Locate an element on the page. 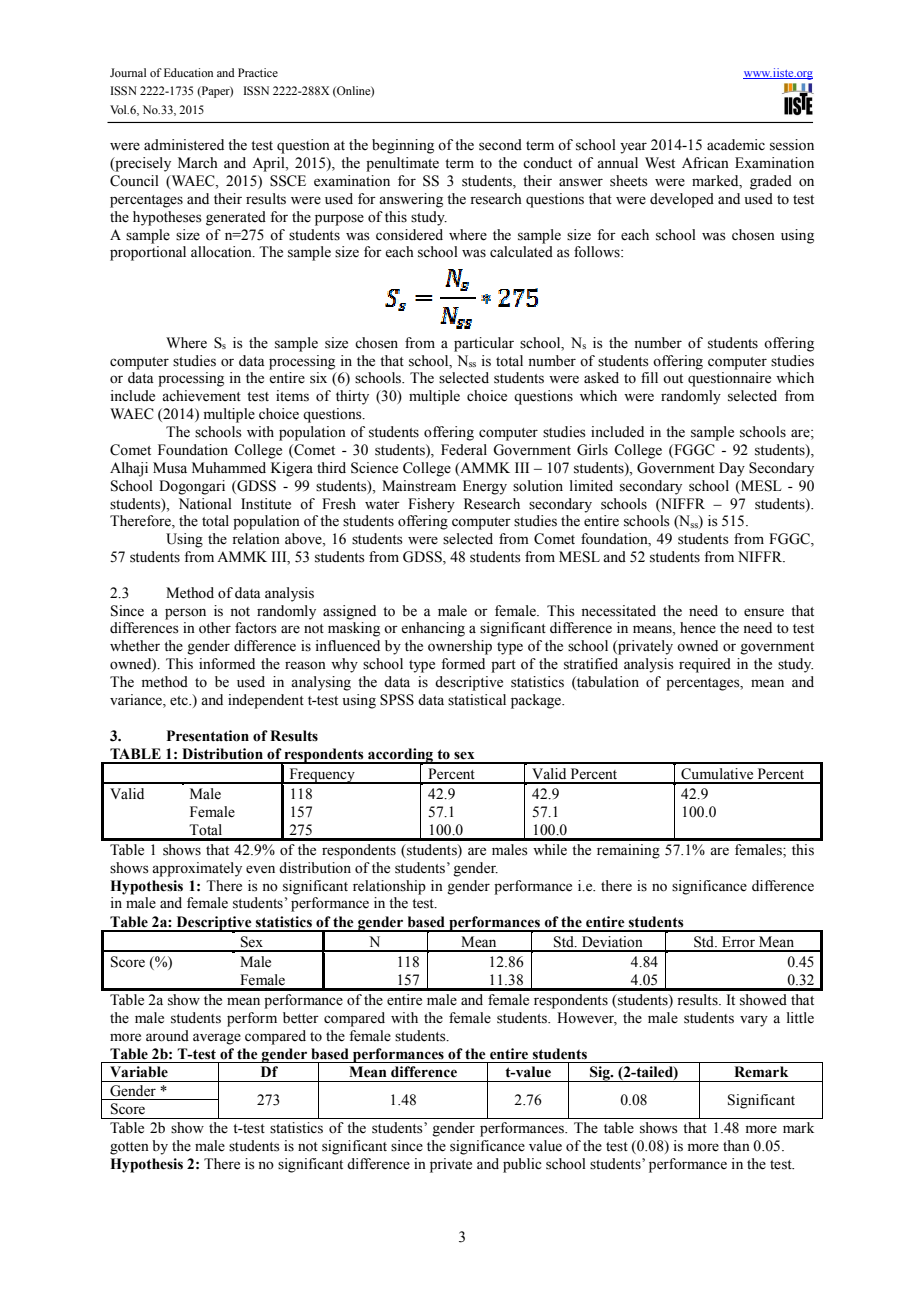  Education is located at coordinates (188, 72).
